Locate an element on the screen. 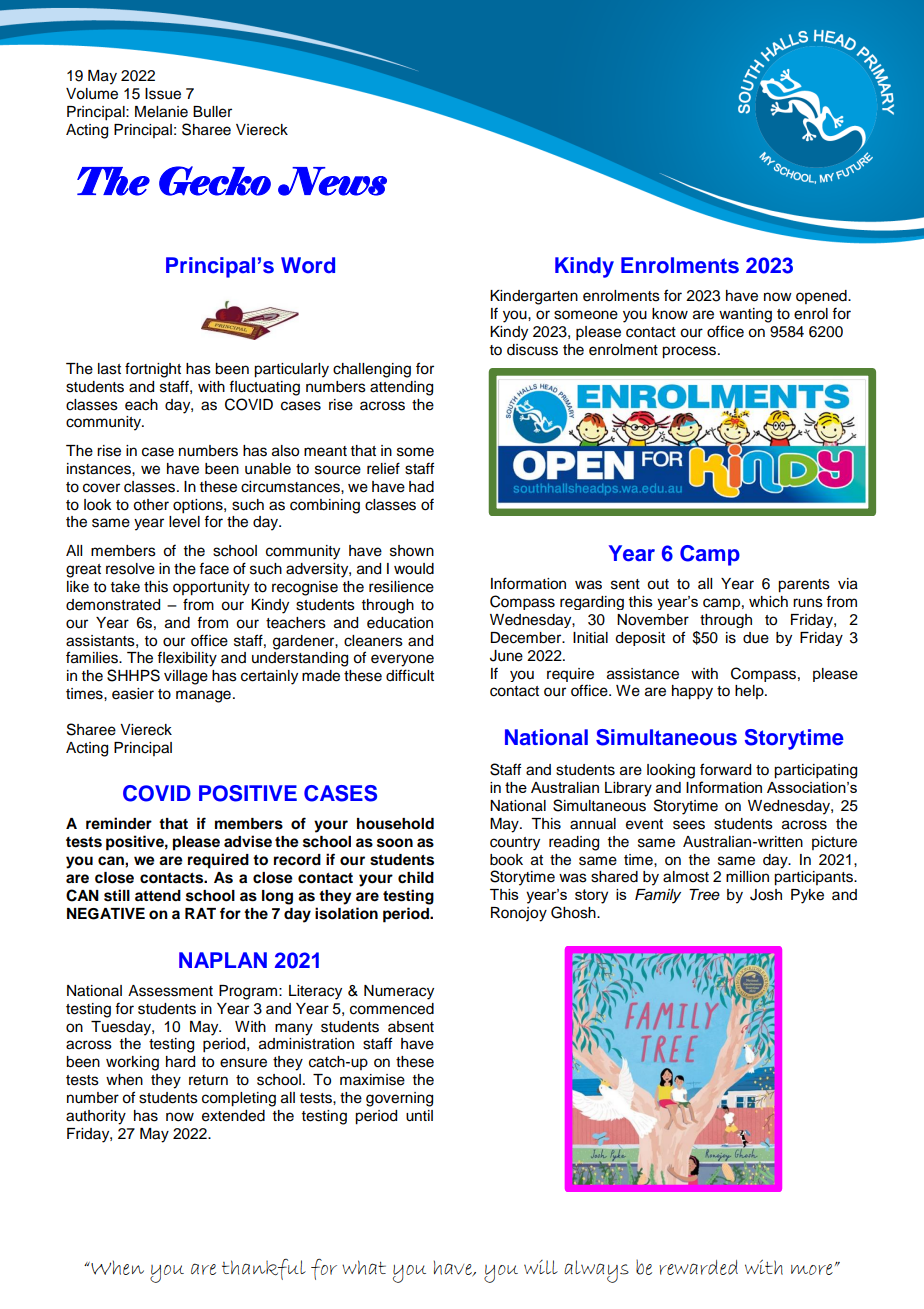 The image size is (924, 1309). rewarded is located at coordinates (698, 1267).
